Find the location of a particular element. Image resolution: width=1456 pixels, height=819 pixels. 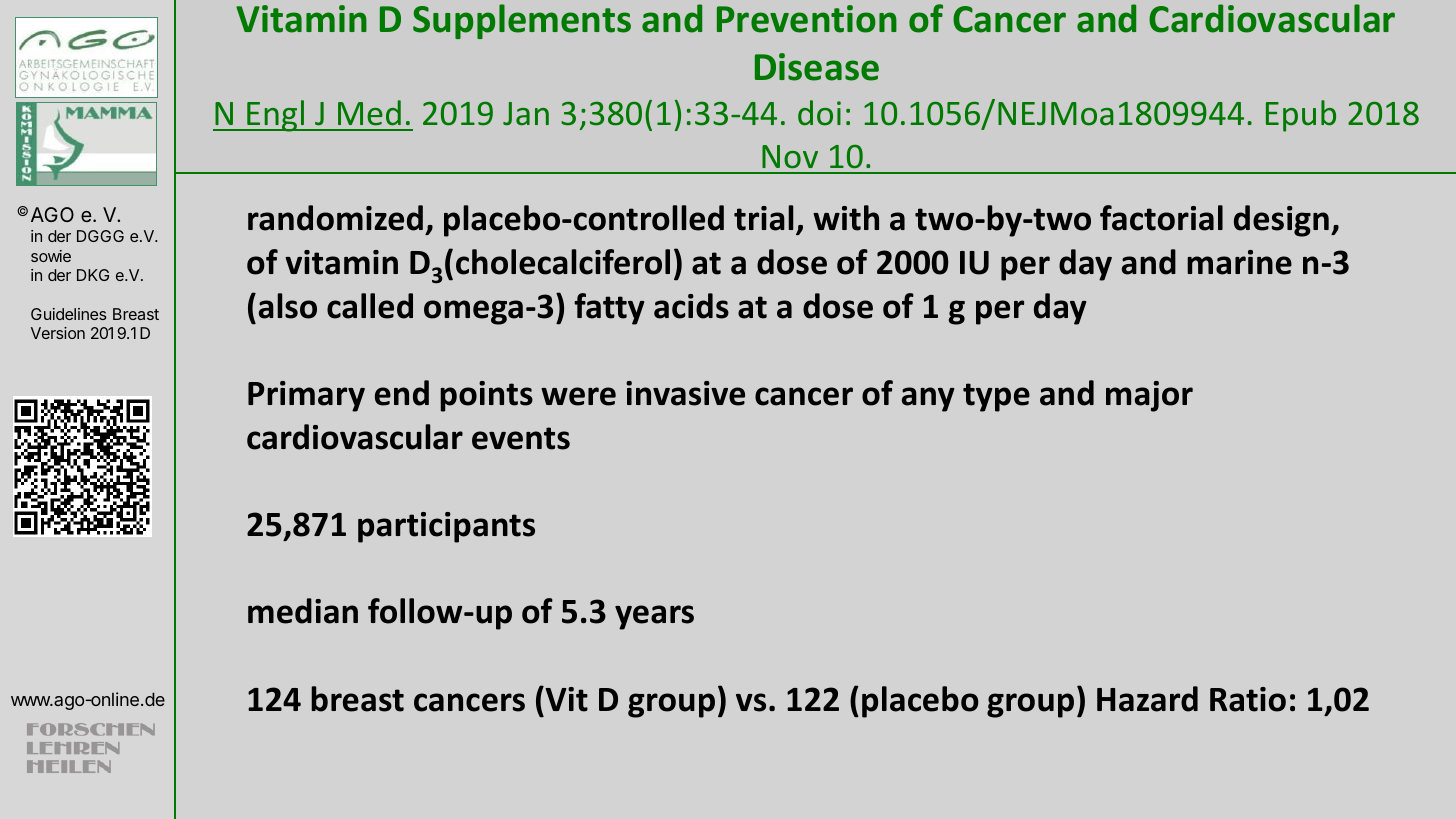

Prevention is located at coordinates (807, 19).
